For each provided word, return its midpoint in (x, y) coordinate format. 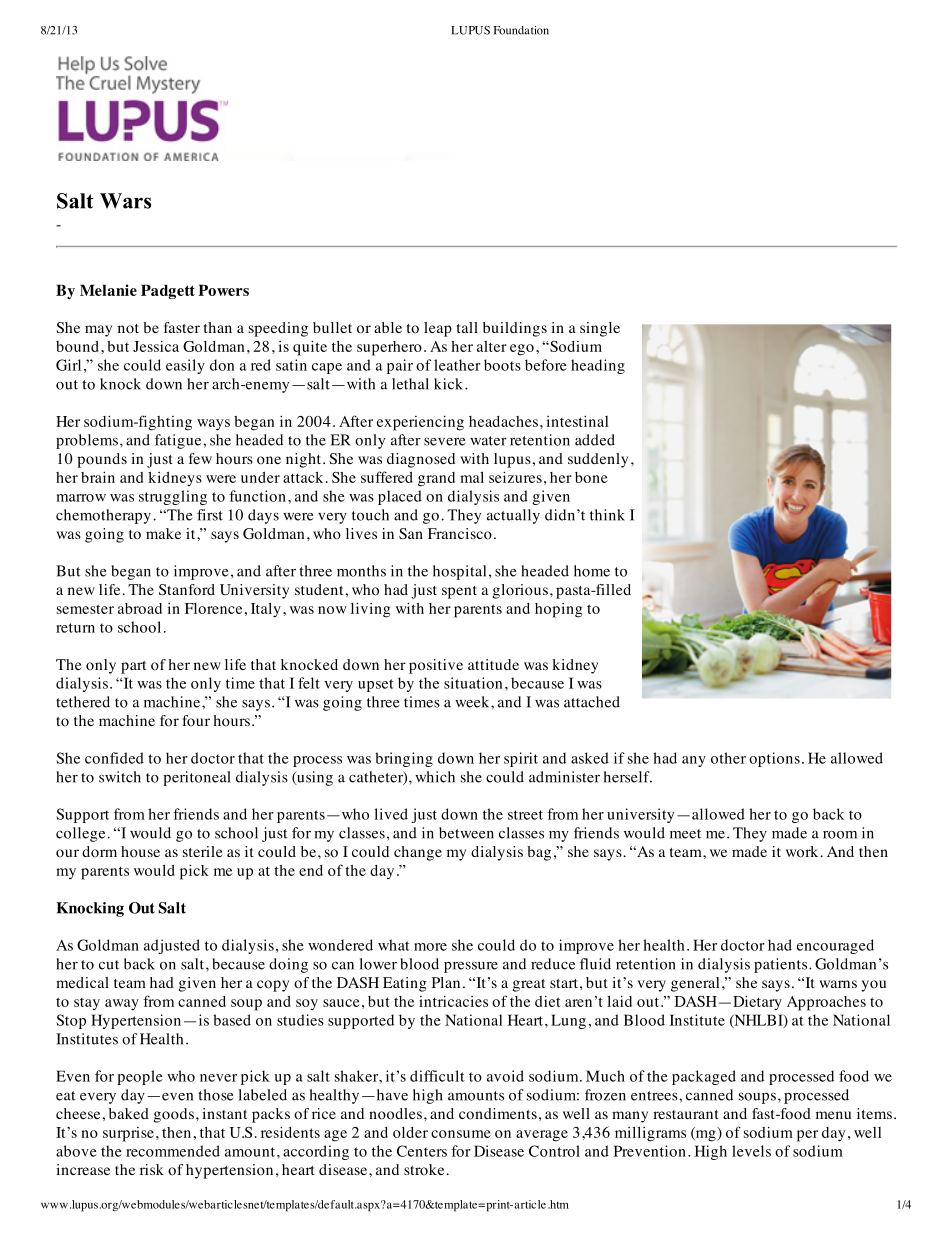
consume (461, 1134)
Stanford (187, 590)
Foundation (521, 30)
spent (459, 592)
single (600, 329)
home (592, 571)
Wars (125, 201)
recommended (173, 1151)
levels (751, 1151)
